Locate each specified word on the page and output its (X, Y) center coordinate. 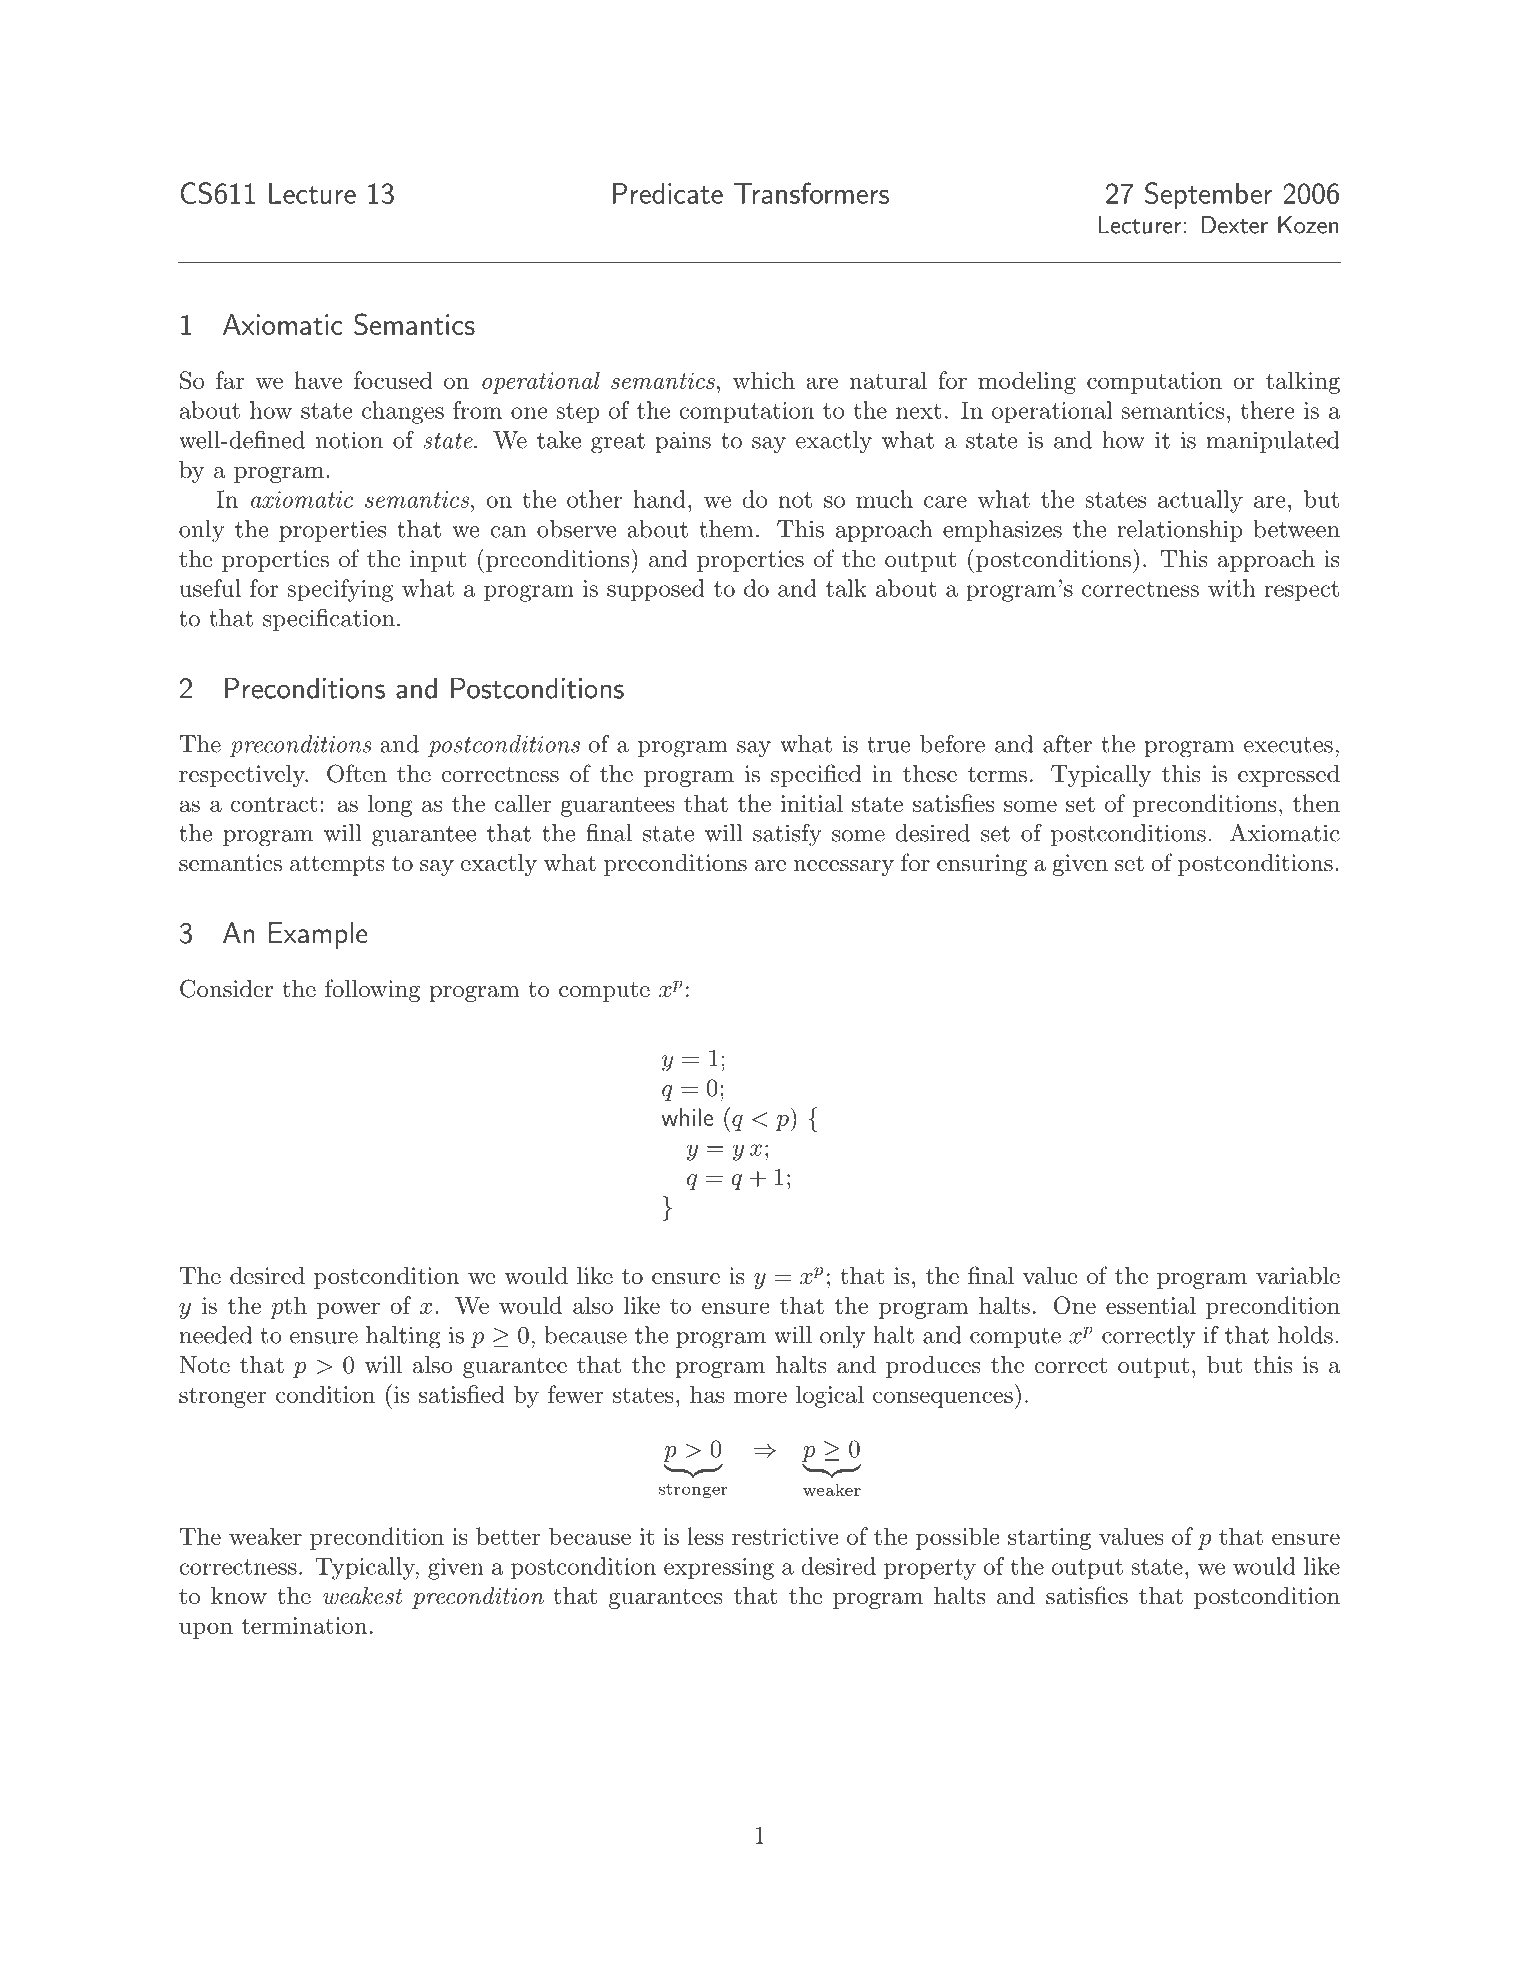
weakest (363, 1596)
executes (1288, 745)
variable (1298, 1276)
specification (329, 620)
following (372, 990)
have (318, 380)
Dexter (1235, 225)
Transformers (811, 193)
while (687, 1117)
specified (816, 775)
